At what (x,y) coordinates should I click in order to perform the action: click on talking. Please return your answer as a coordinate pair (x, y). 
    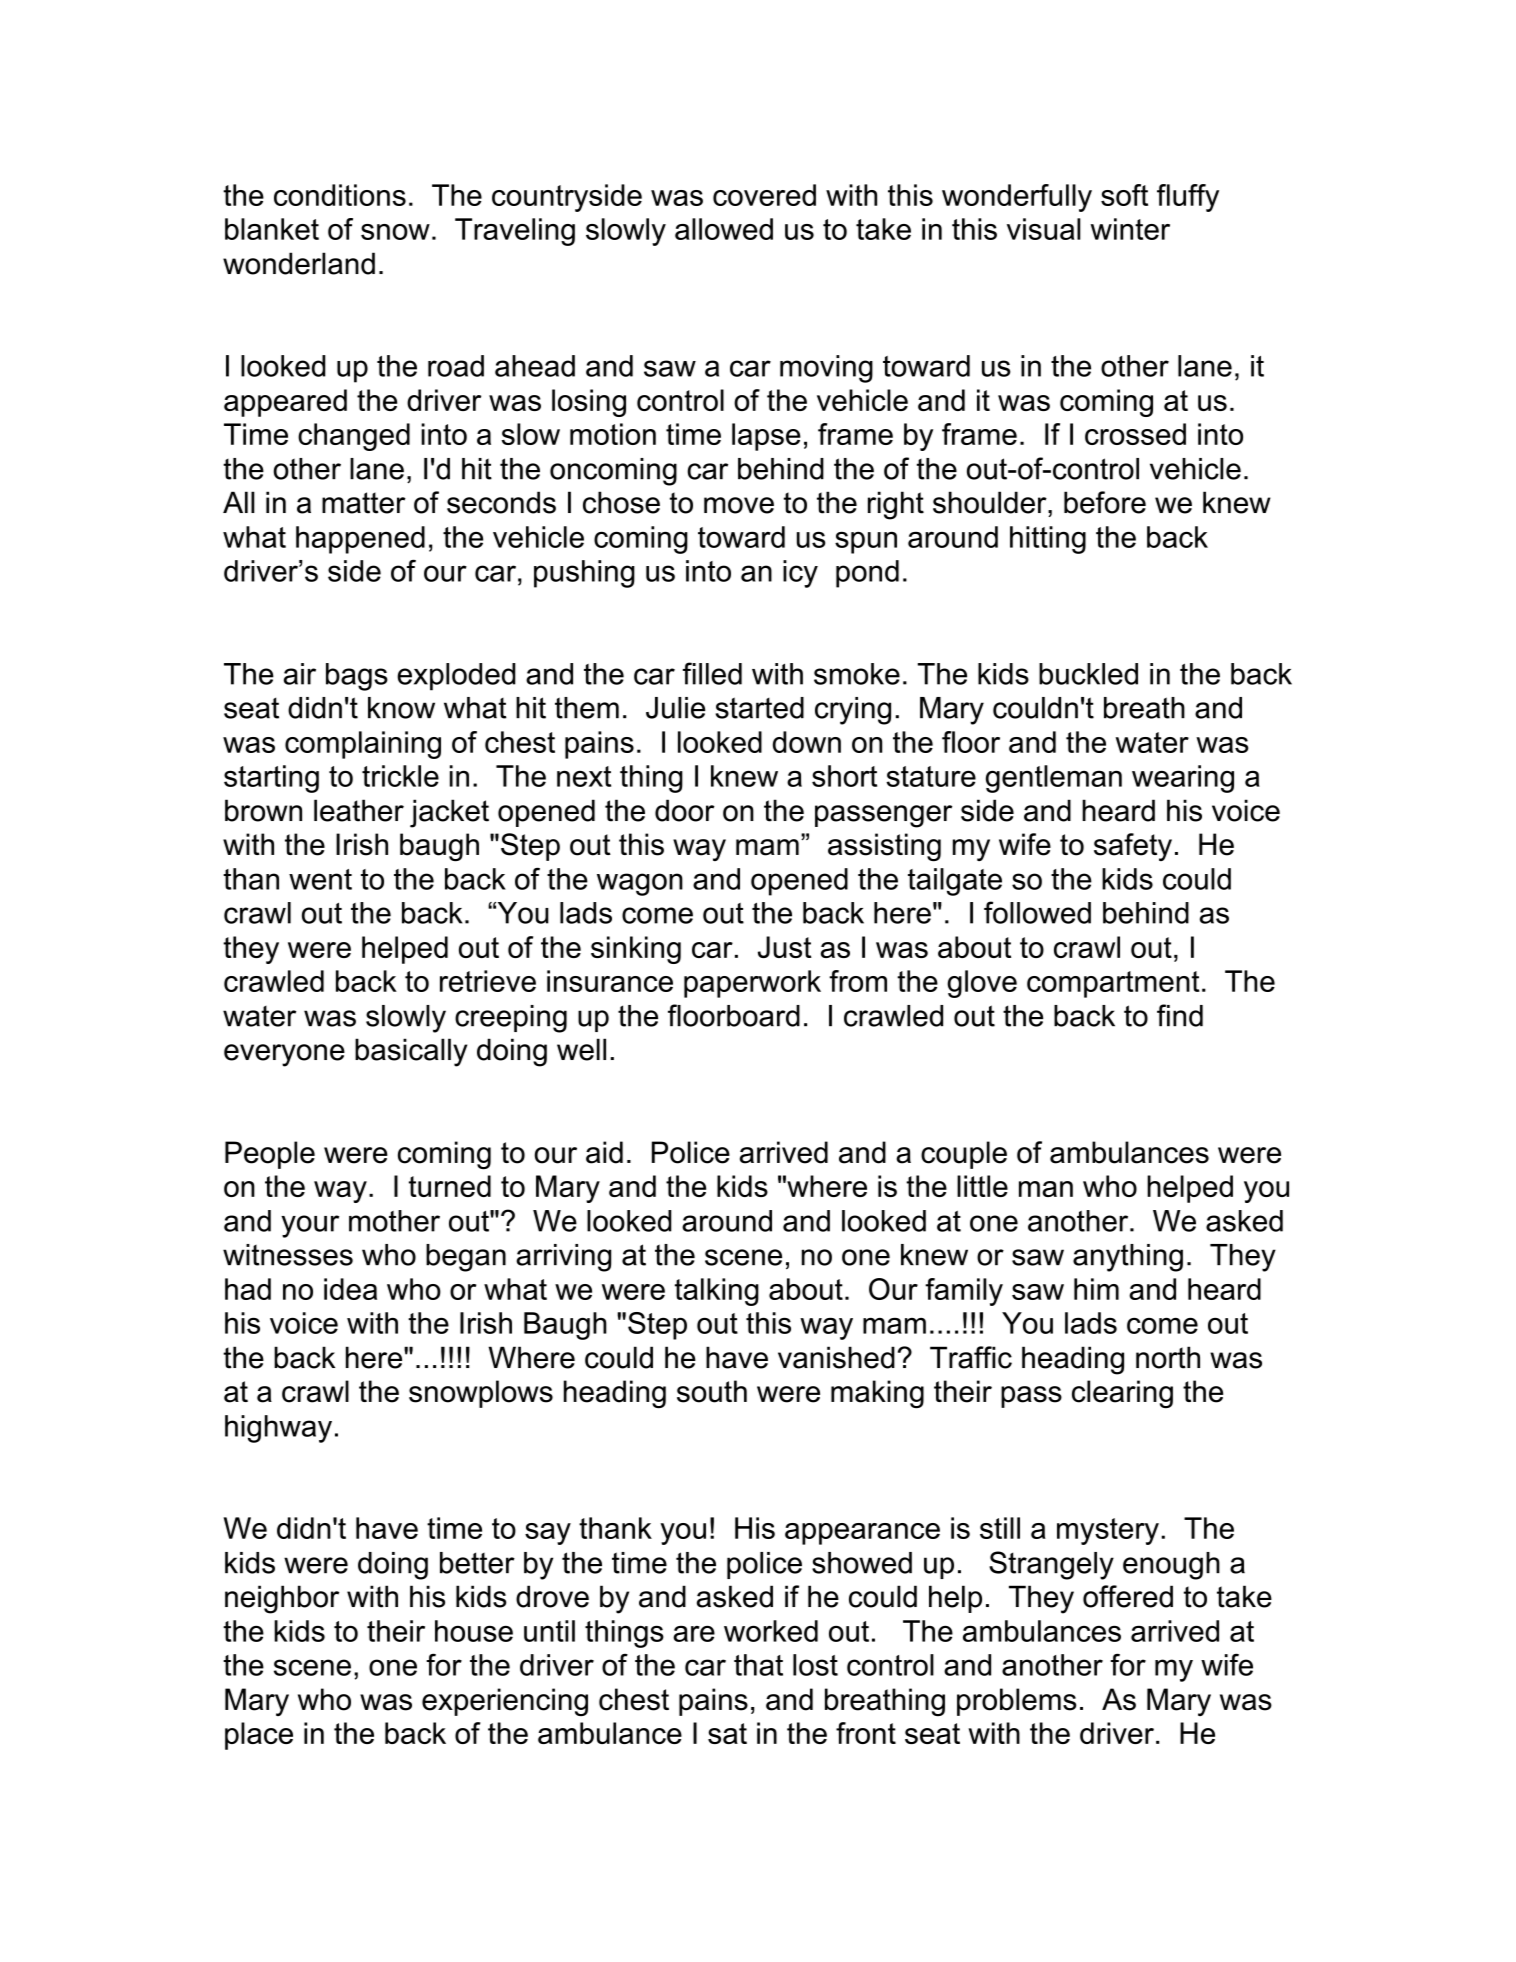
    Looking at the image, I should click on (717, 1292).
